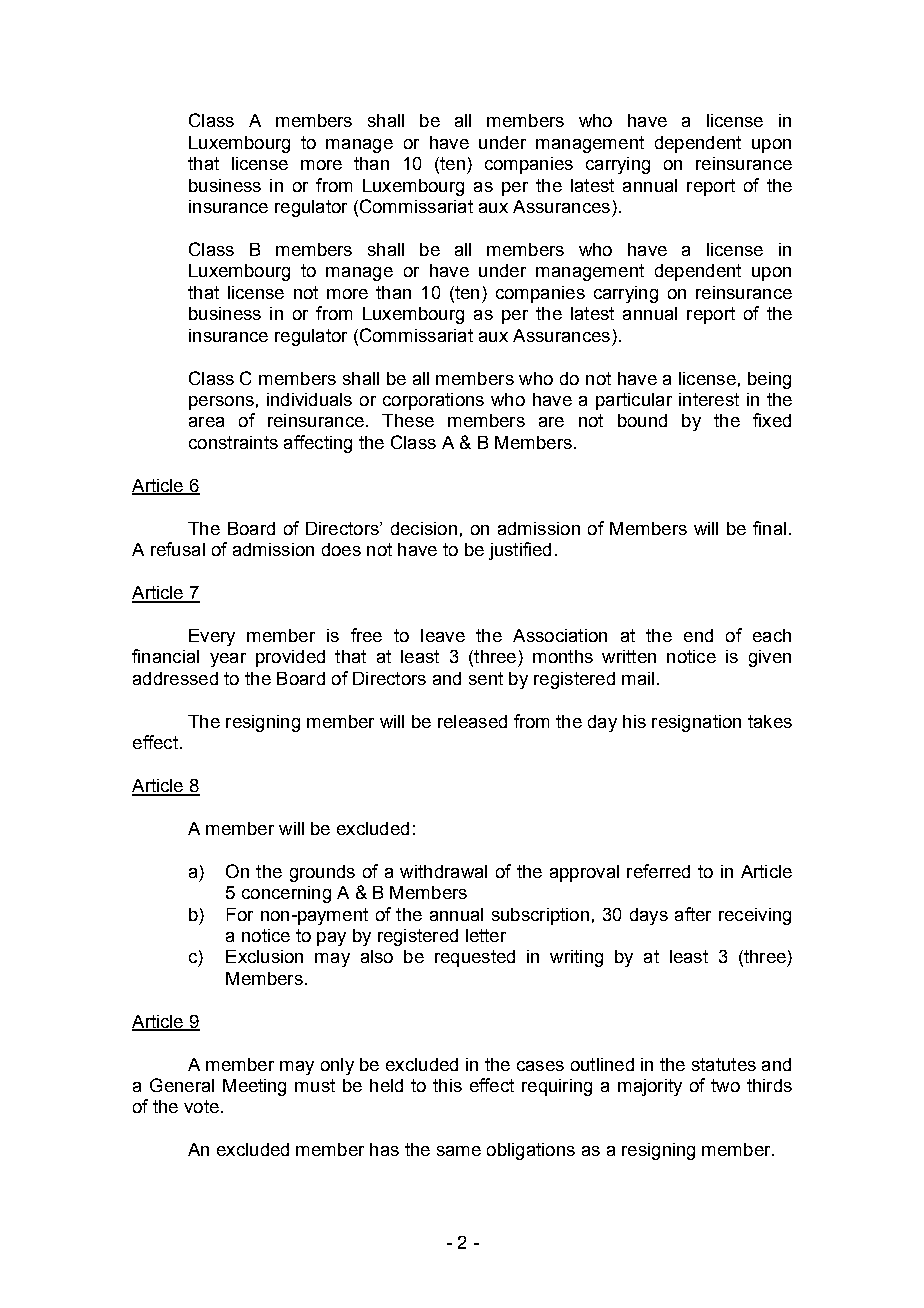 The width and height of the page is (924, 1308). Describe the element at coordinates (221, 403) in the page. I see `persons` at that location.
